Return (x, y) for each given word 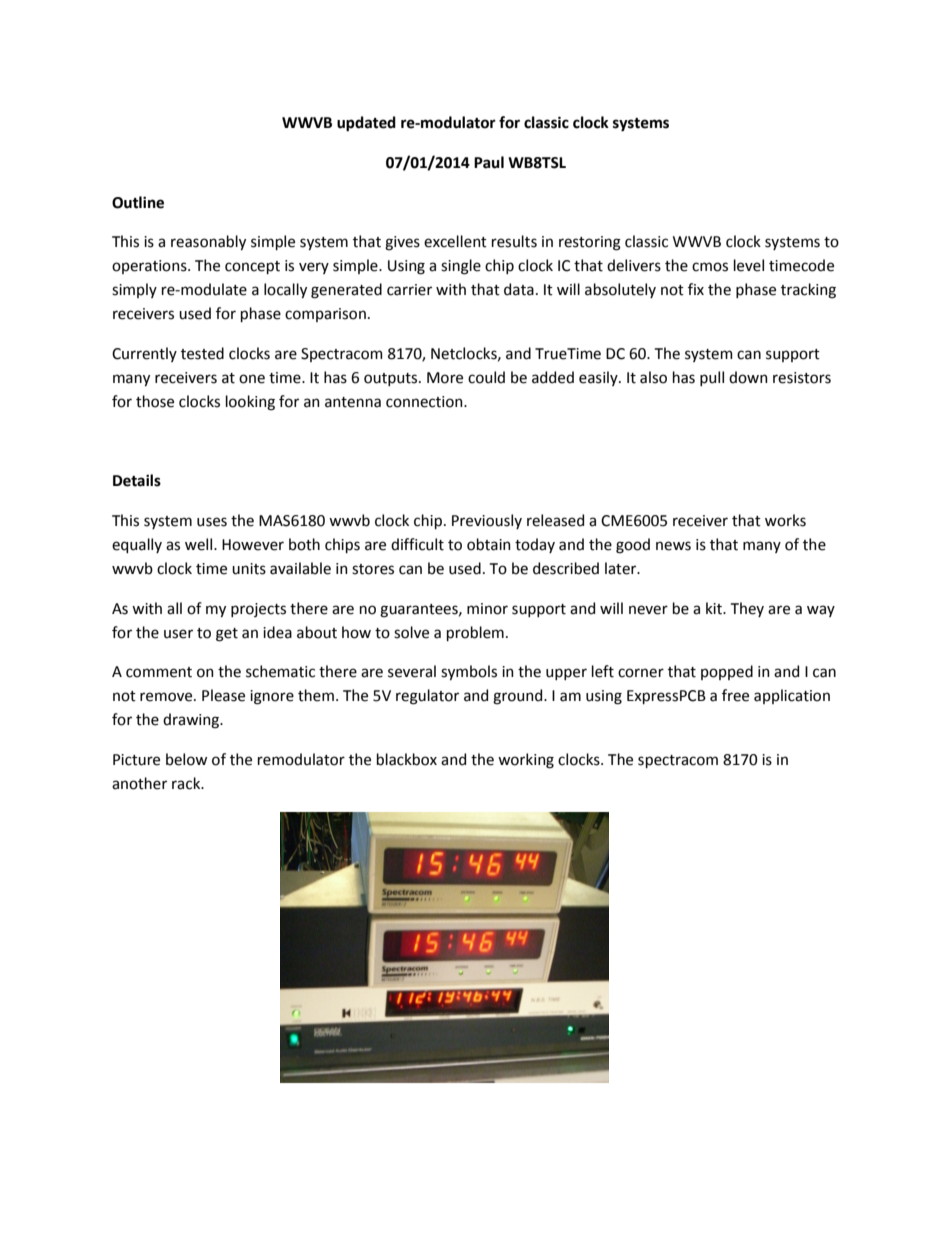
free (735, 695)
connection (425, 402)
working (526, 761)
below (186, 759)
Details (137, 480)
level (749, 265)
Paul (489, 162)
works (785, 520)
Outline (138, 202)
